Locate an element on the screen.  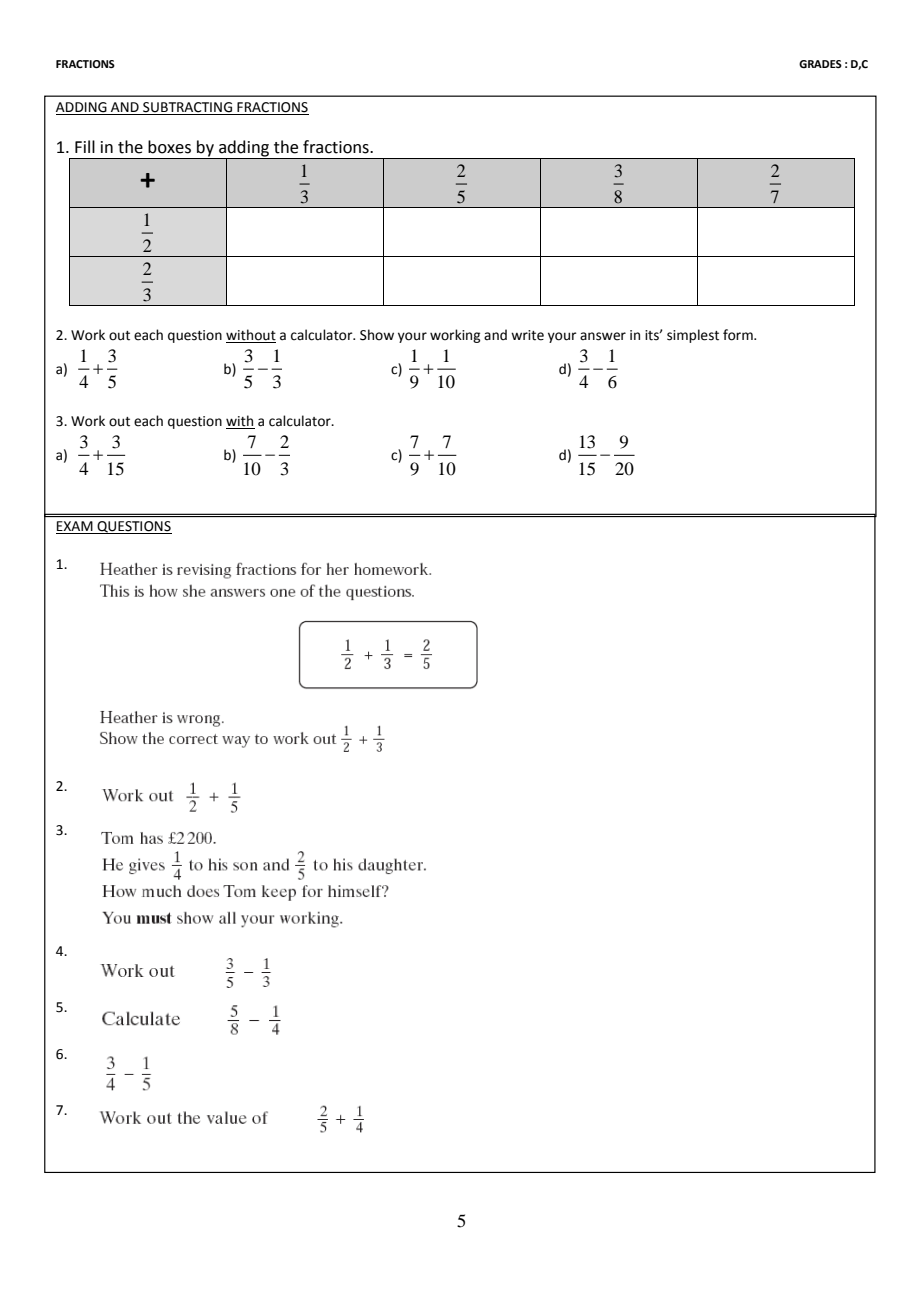
write is located at coordinates (527, 335).
